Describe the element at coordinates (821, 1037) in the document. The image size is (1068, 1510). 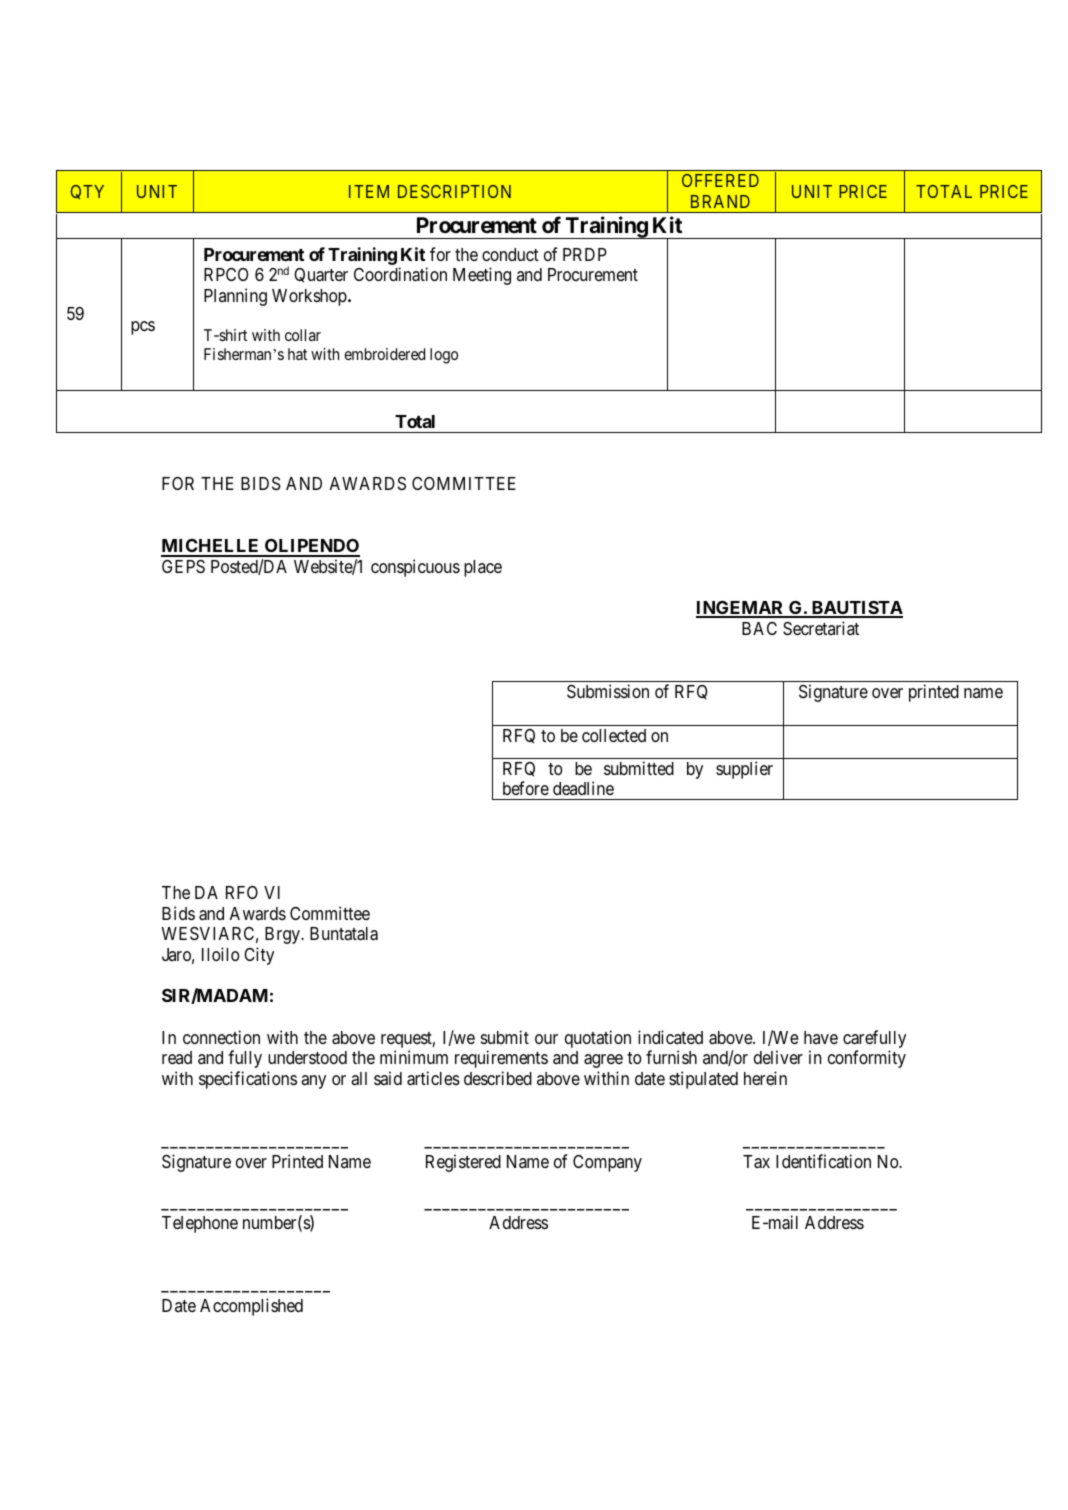
I see `have` at that location.
